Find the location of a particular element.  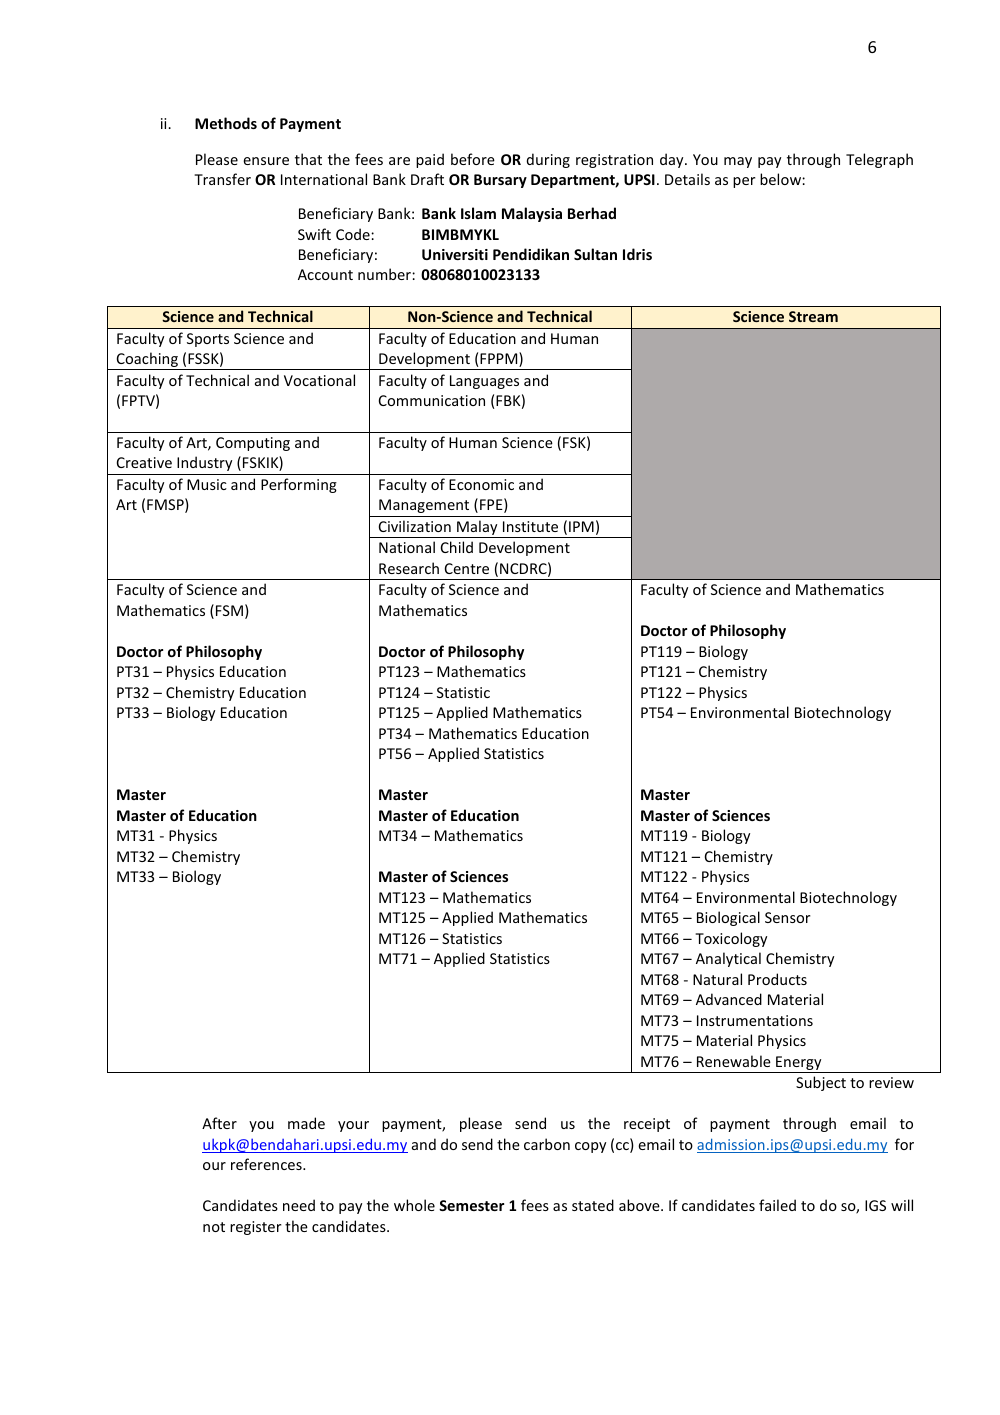

Telegraph is located at coordinates (879, 160).
